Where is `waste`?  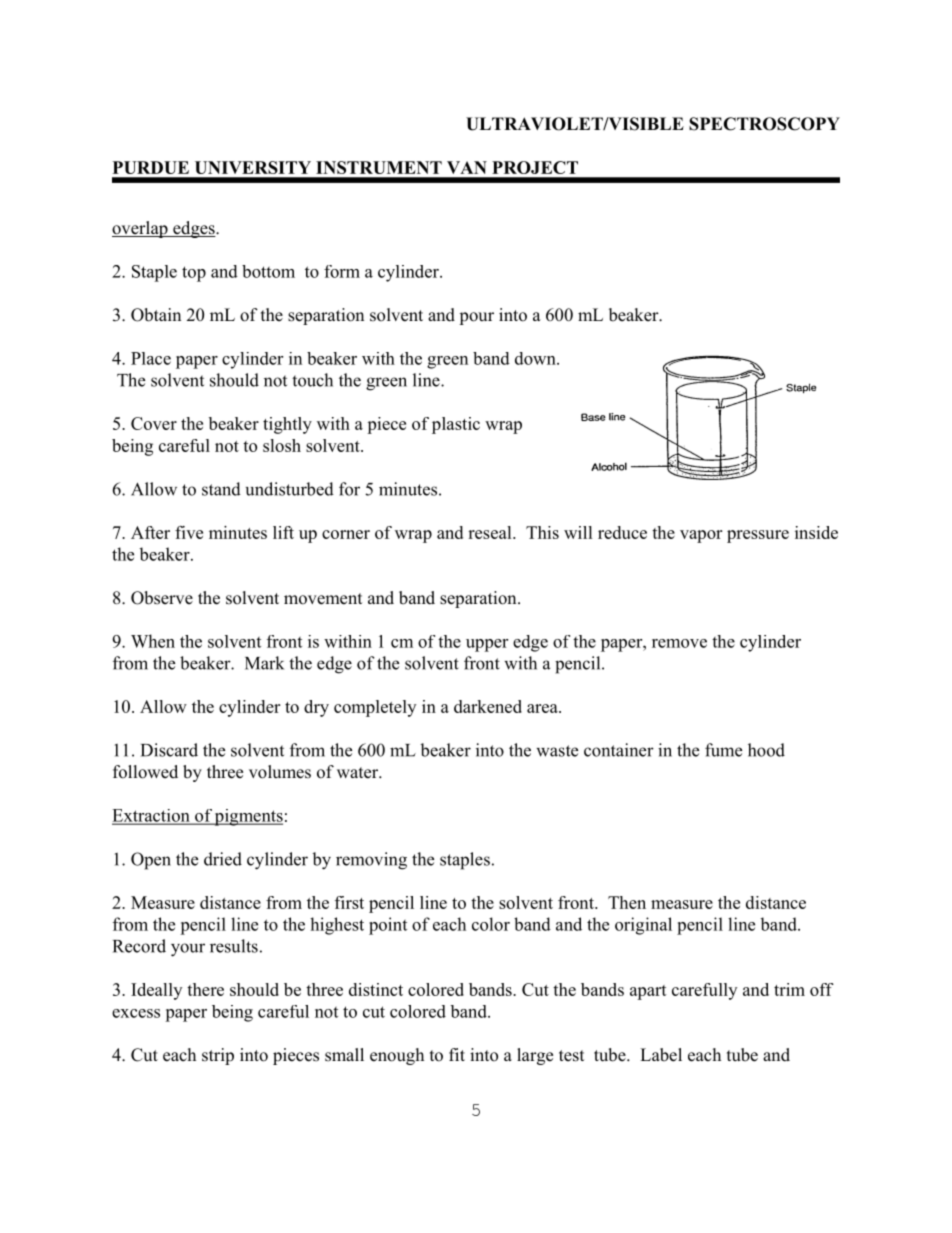 waste is located at coordinates (557, 751).
